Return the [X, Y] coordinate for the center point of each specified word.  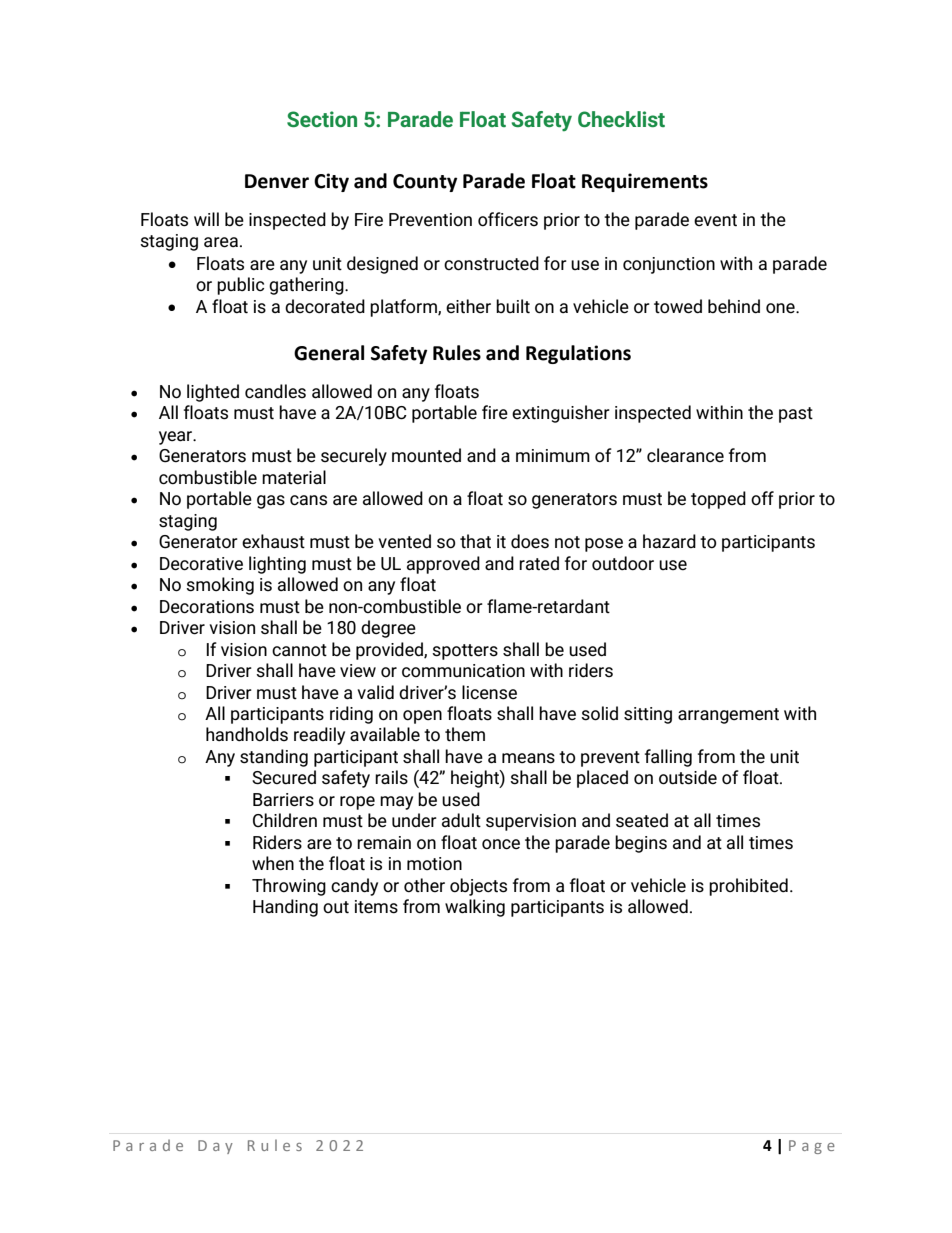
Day [215, 1147]
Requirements [645, 182]
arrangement [728, 716]
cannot [299, 650]
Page [812, 1147]
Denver [277, 181]
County [425, 183]
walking [475, 908]
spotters [465, 652]
